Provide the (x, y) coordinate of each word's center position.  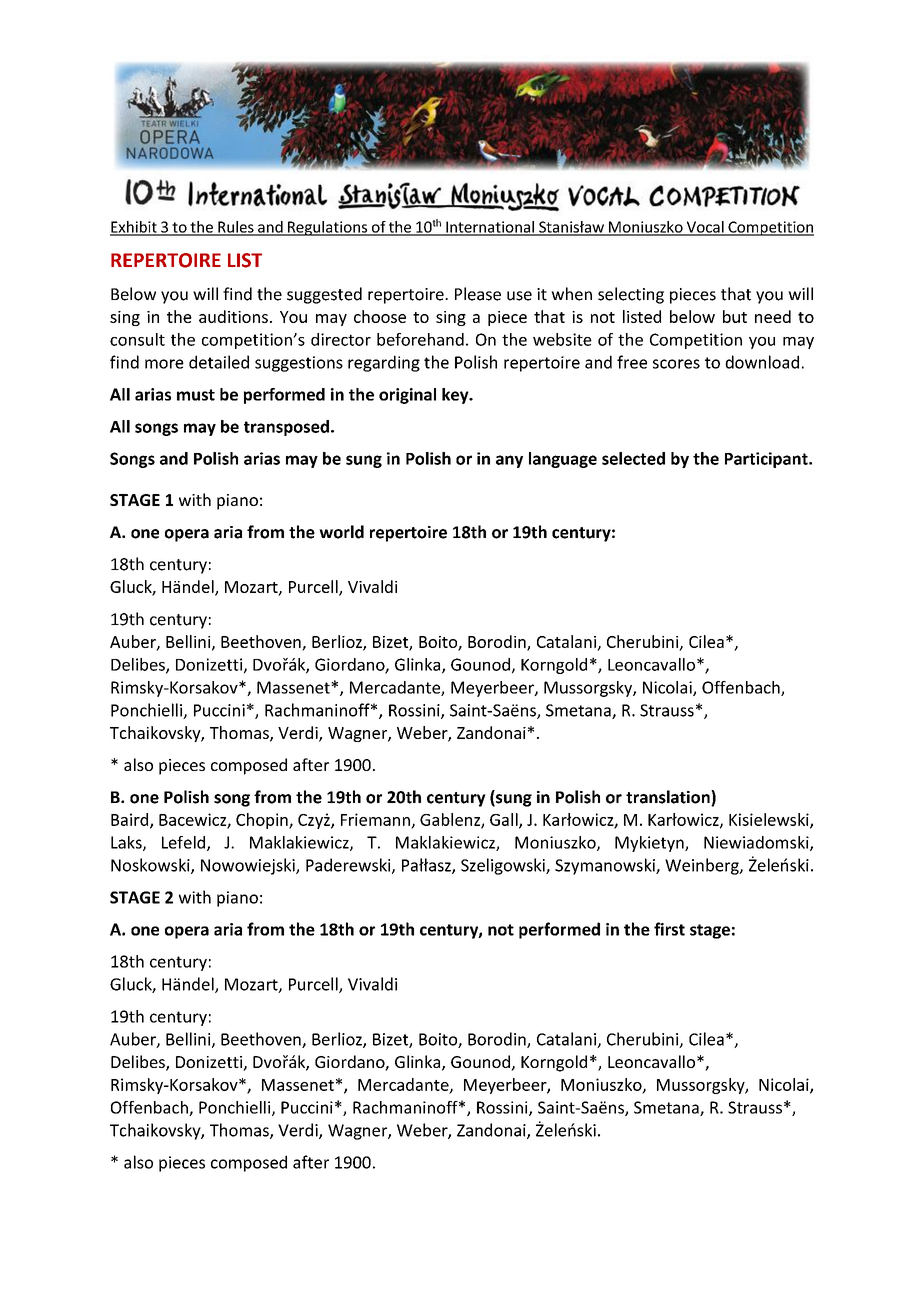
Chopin (263, 821)
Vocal (705, 228)
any (509, 461)
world (341, 532)
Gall (505, 820)
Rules (236, 228)
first (669, 929)
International (490, 228)
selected (633, 458)
